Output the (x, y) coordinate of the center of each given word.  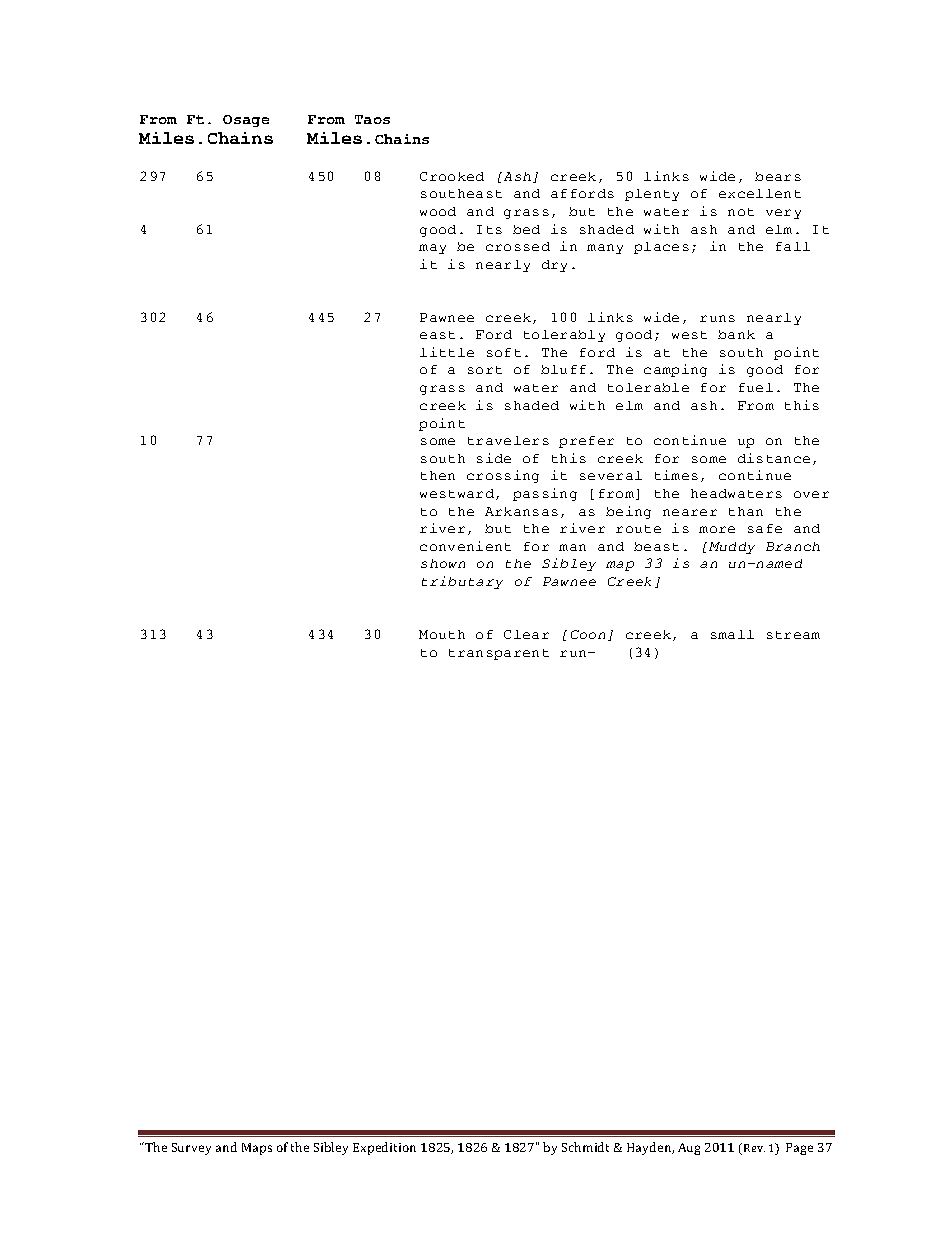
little (447, 352)
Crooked (452, 176)
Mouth (442, 634)
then (438, 475)
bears (778, 176)
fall (793, 246)
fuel (756, 387)
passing (545, 494)
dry (554, 266)
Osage (246, 121)
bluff (563, 369)
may (432, 249)
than (746, 511)
